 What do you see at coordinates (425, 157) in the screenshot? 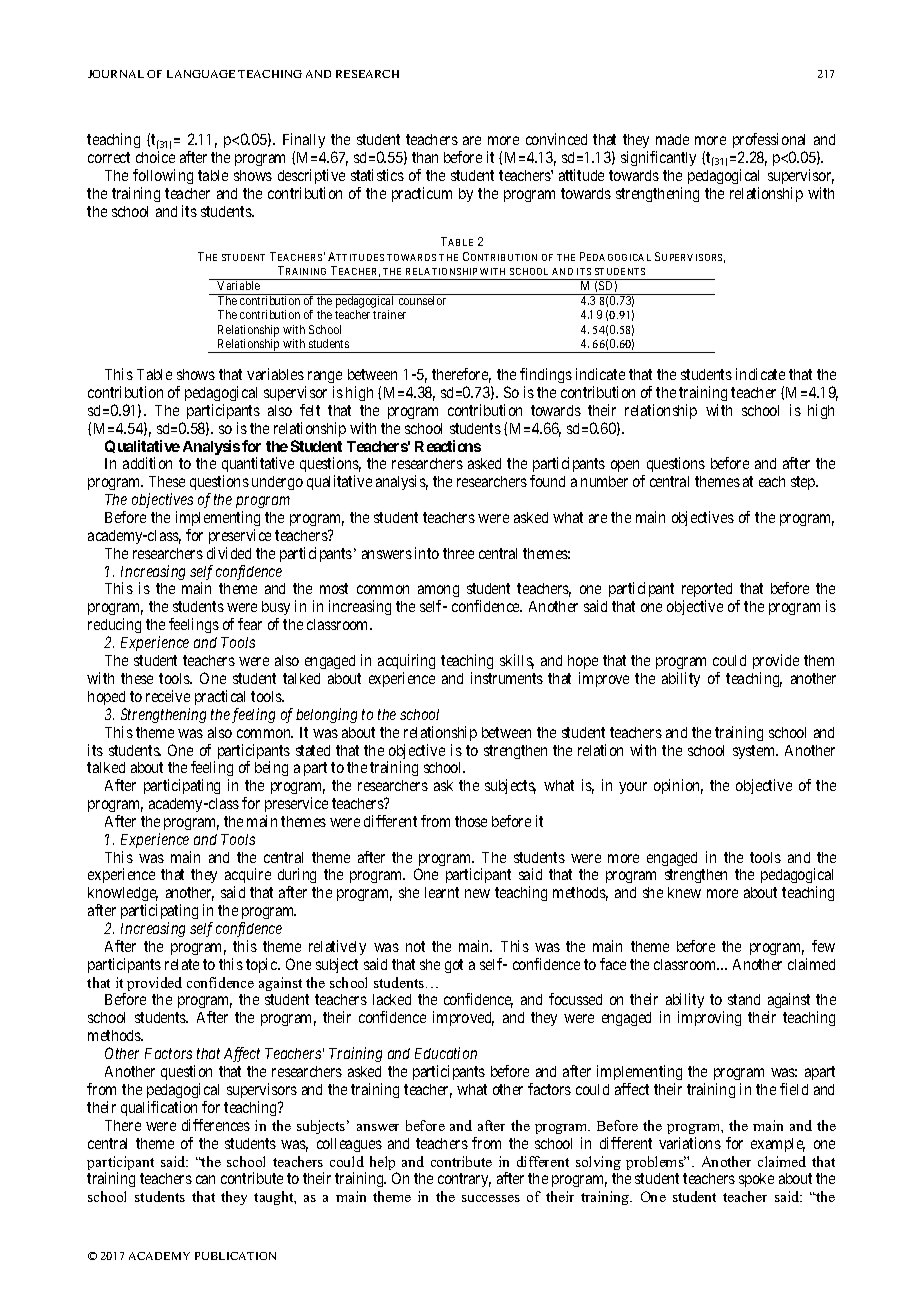
I see `than` at bounding box center [425, 157].
